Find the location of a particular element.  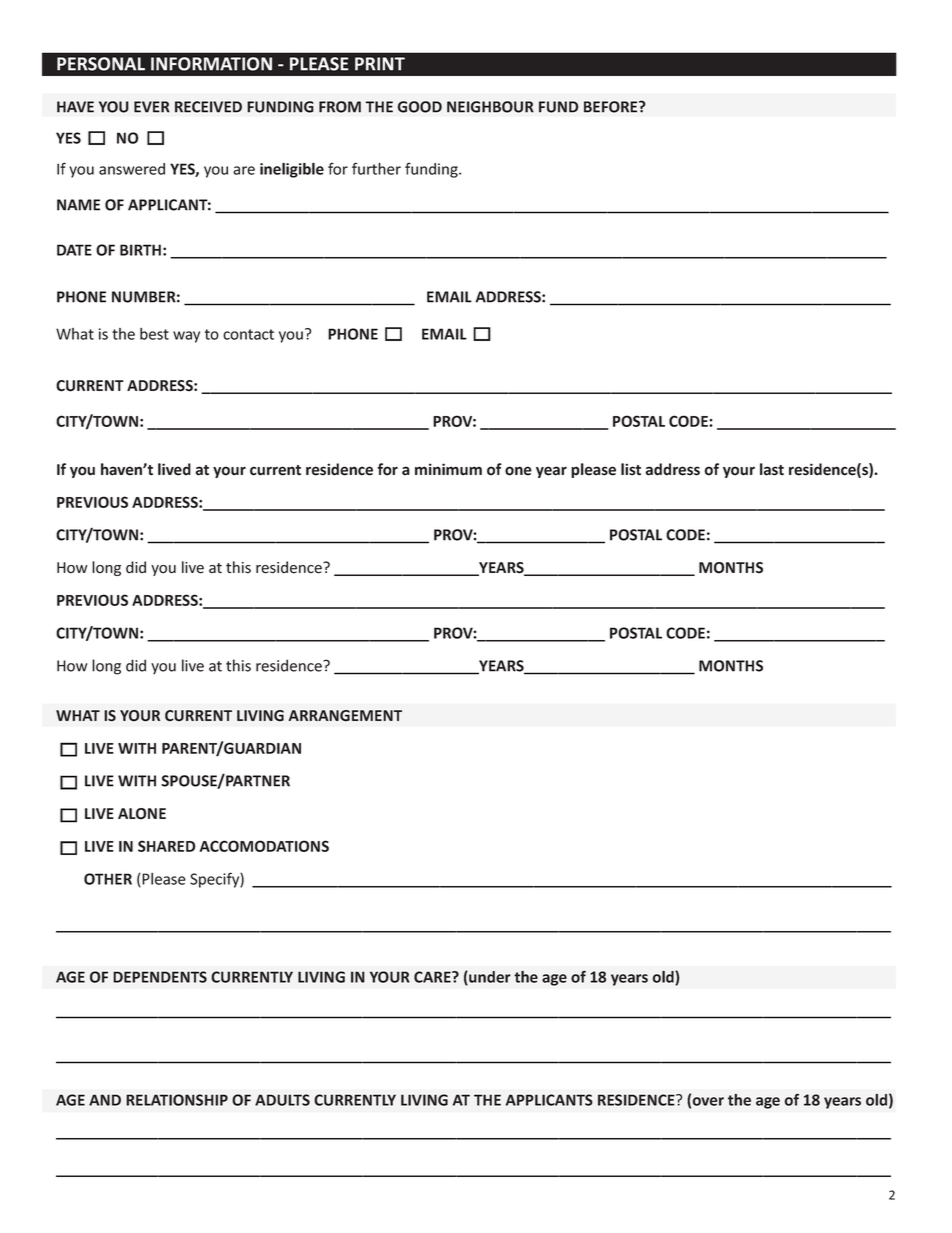

EVER is located at coordinates (152, 107).
